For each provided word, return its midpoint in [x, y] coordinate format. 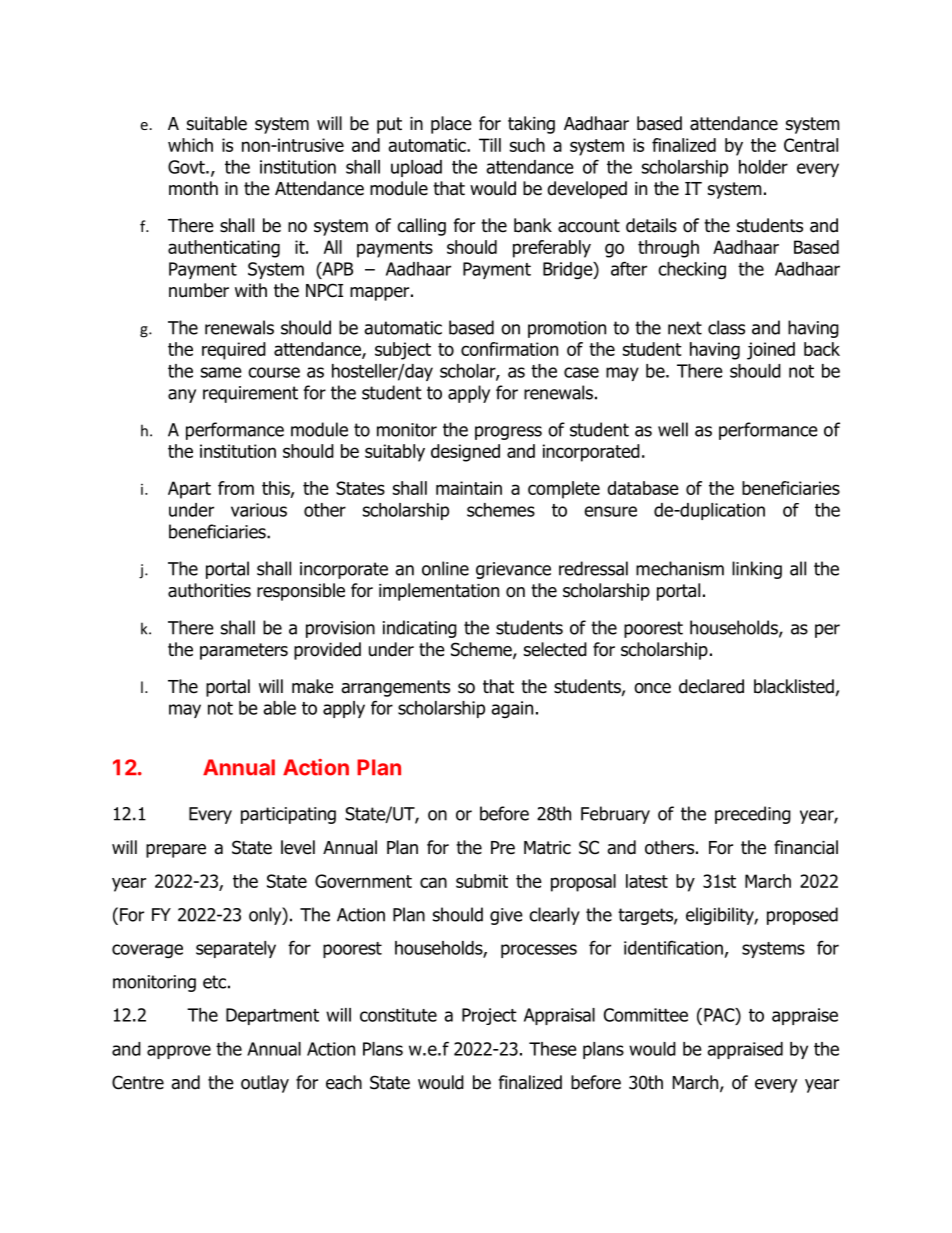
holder [763, 167]
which [190, 145]
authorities [209, 590]
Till [490, 145]
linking [757, 570]
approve [179, 1052]
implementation [439, 592]
